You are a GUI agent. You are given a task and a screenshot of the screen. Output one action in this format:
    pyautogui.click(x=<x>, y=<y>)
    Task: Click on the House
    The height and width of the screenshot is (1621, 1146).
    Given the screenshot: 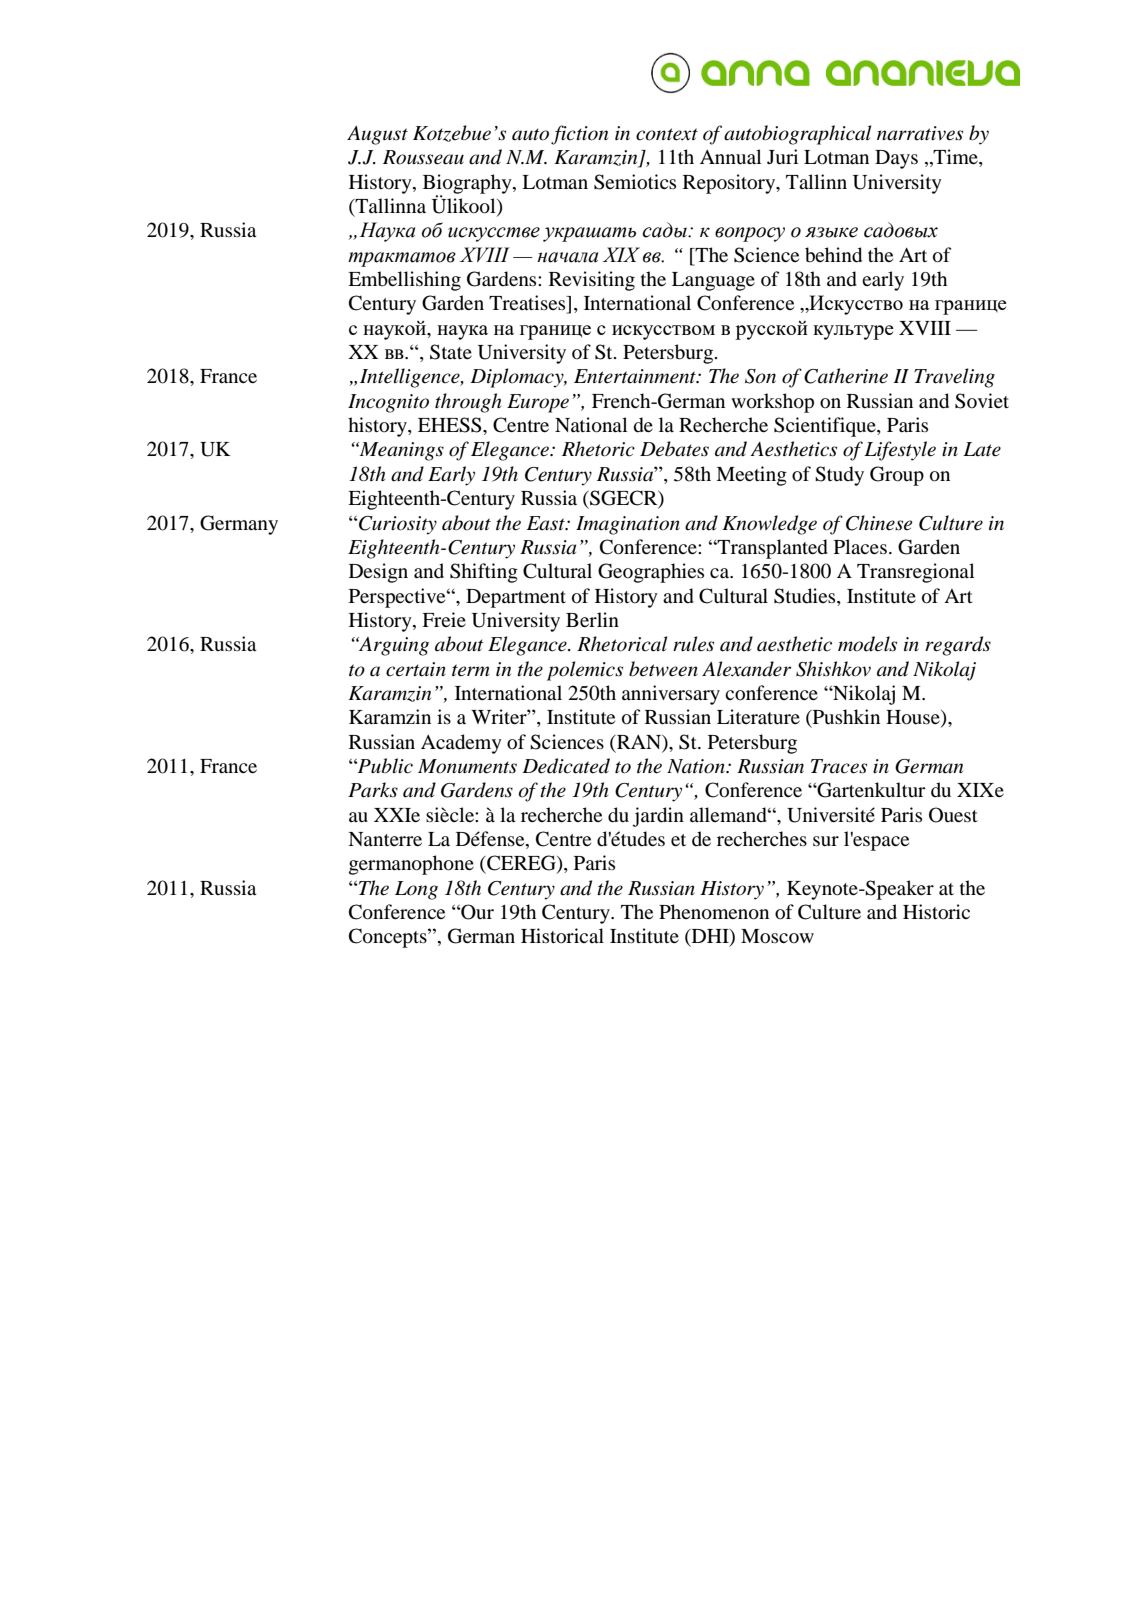 What is the action you would take?
    pyautogui.click(x=914, y=718)
